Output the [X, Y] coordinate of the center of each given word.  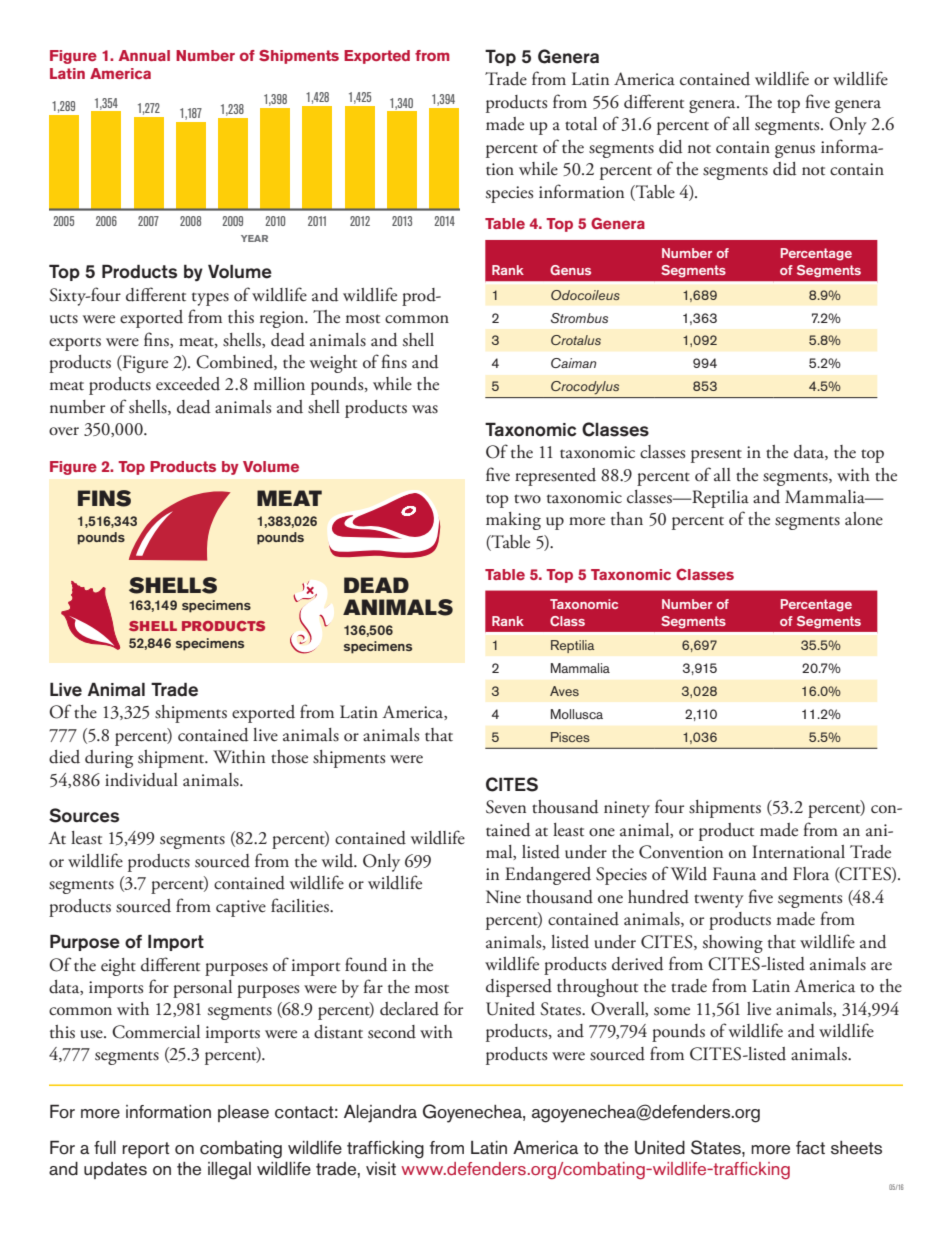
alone [864, 519]
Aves [564, 691]
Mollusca [577, 714]
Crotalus [576, 340]
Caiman [573, 363]
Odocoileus [585, 295]
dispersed [519, 988]
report [146, 1150]
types [210, 299]
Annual [144, 55]
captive [241, 908]
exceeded [188, 384]
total [581, 124]
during [109, 759]
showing [733, 944]
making [513, 521]
